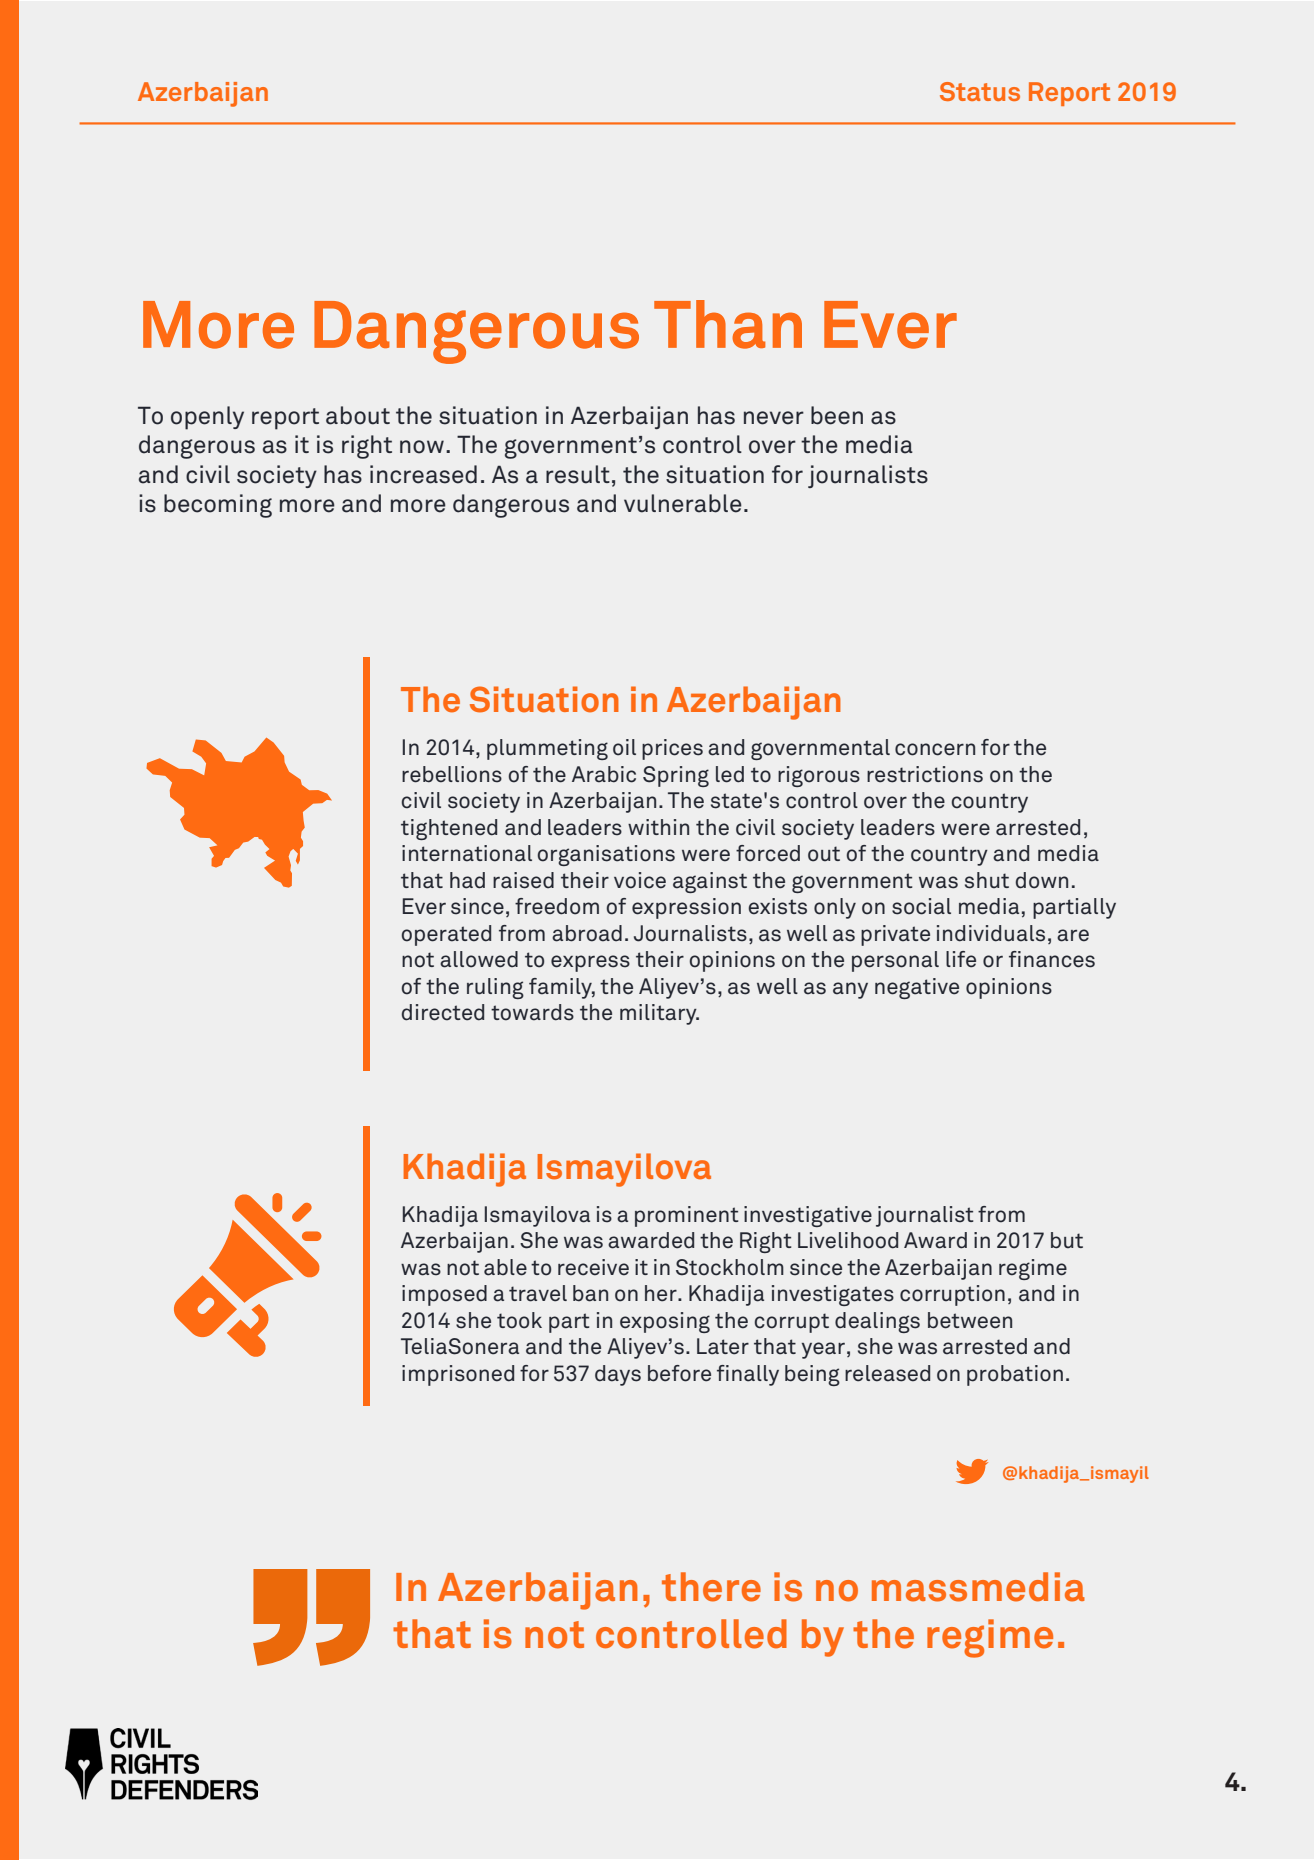 The image size is (1315, 1860). Describe the element at coordinates (1015, 1375) in the screenshot. I see `probation` at that location.
